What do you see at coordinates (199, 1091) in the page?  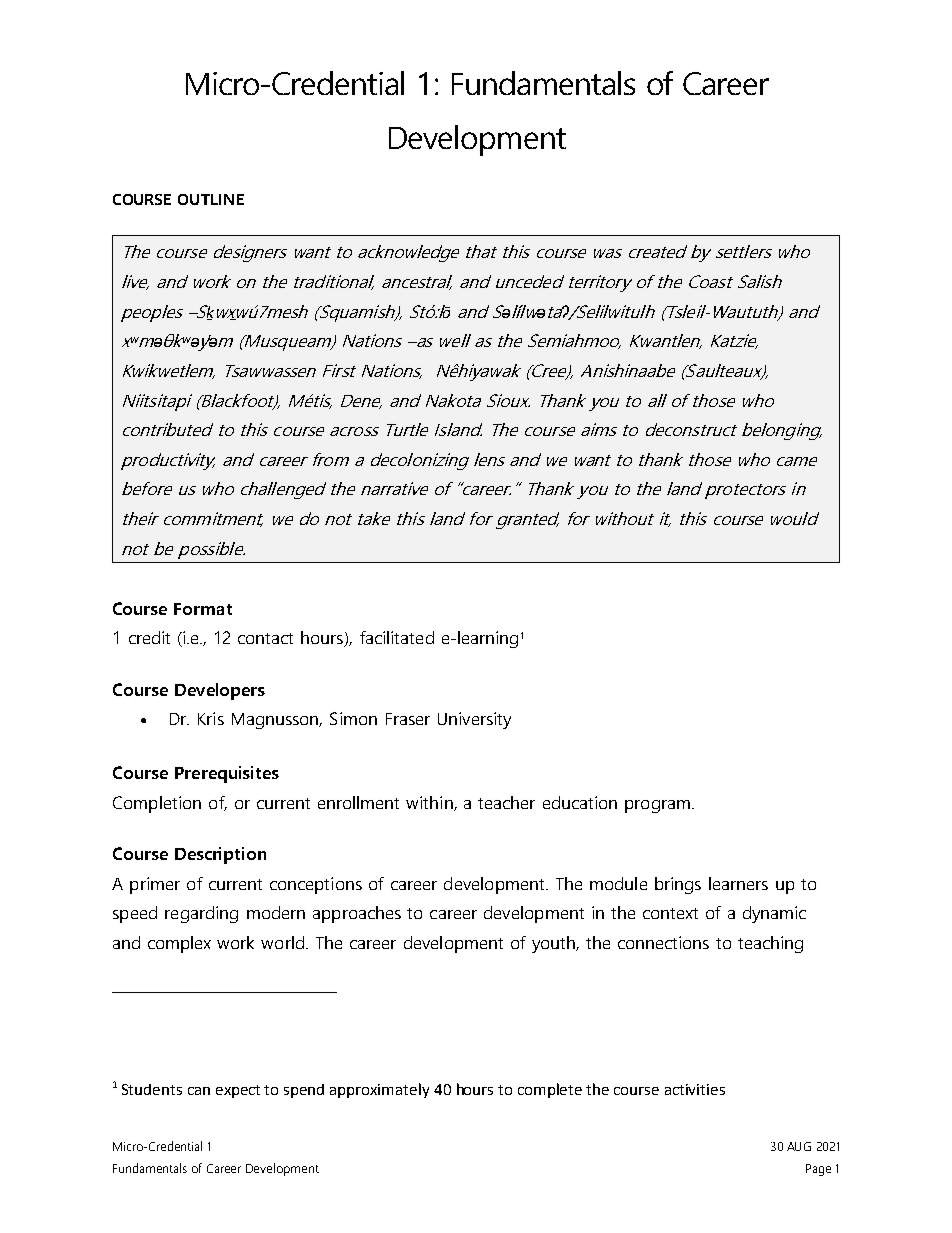 I see `can` at bounding box center [199, 1091].
